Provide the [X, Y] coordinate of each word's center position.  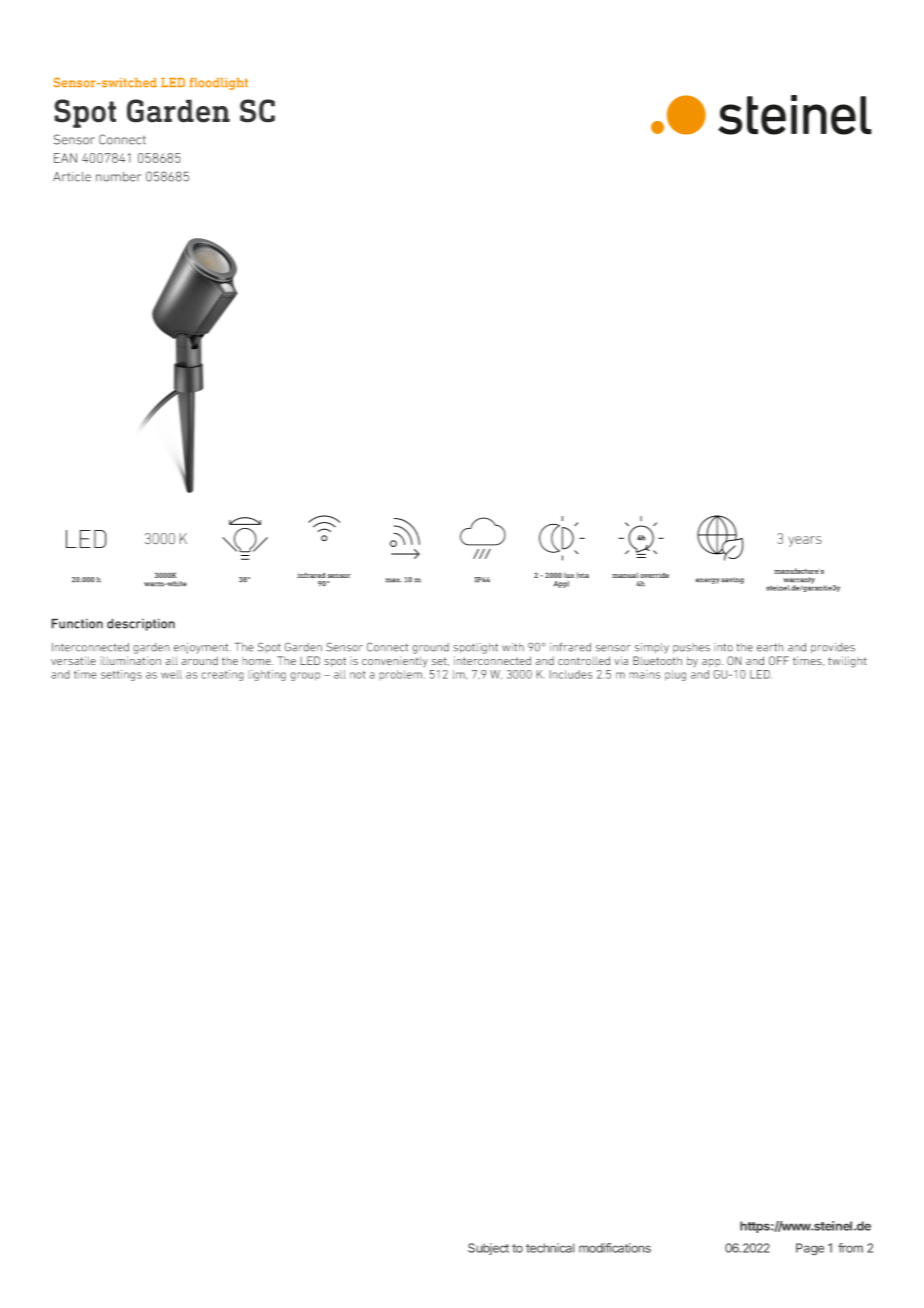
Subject [488, 1249]
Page [810, 1249]
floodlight [218, 84]
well [171, 674]
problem [402, 675]
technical [550, 1248]
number [118, 177]
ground [430, 648]
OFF [779, 660]
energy [707, 581]
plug [675, 675]
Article [72, 177]
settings [121, 675]
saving [732, 580]
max [393, 580]
